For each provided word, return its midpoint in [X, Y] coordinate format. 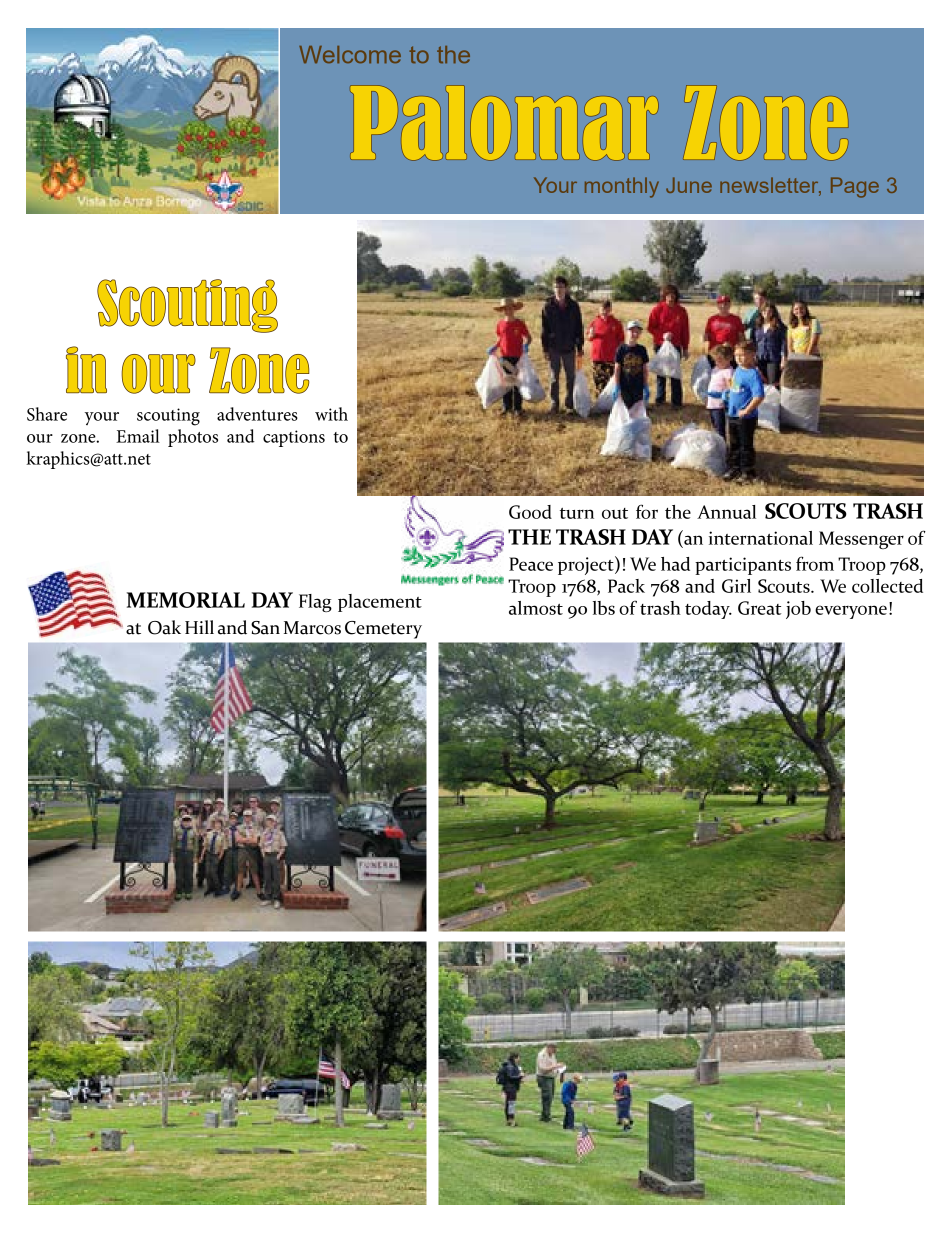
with [331, 414]
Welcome [350, 54]
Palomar [504, 123]
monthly [622, 187]
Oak [164, 627]
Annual [726, 512]
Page [855, 187]
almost [536, 608]
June [689, 185]
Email [138, 436]
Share [47, 414]
